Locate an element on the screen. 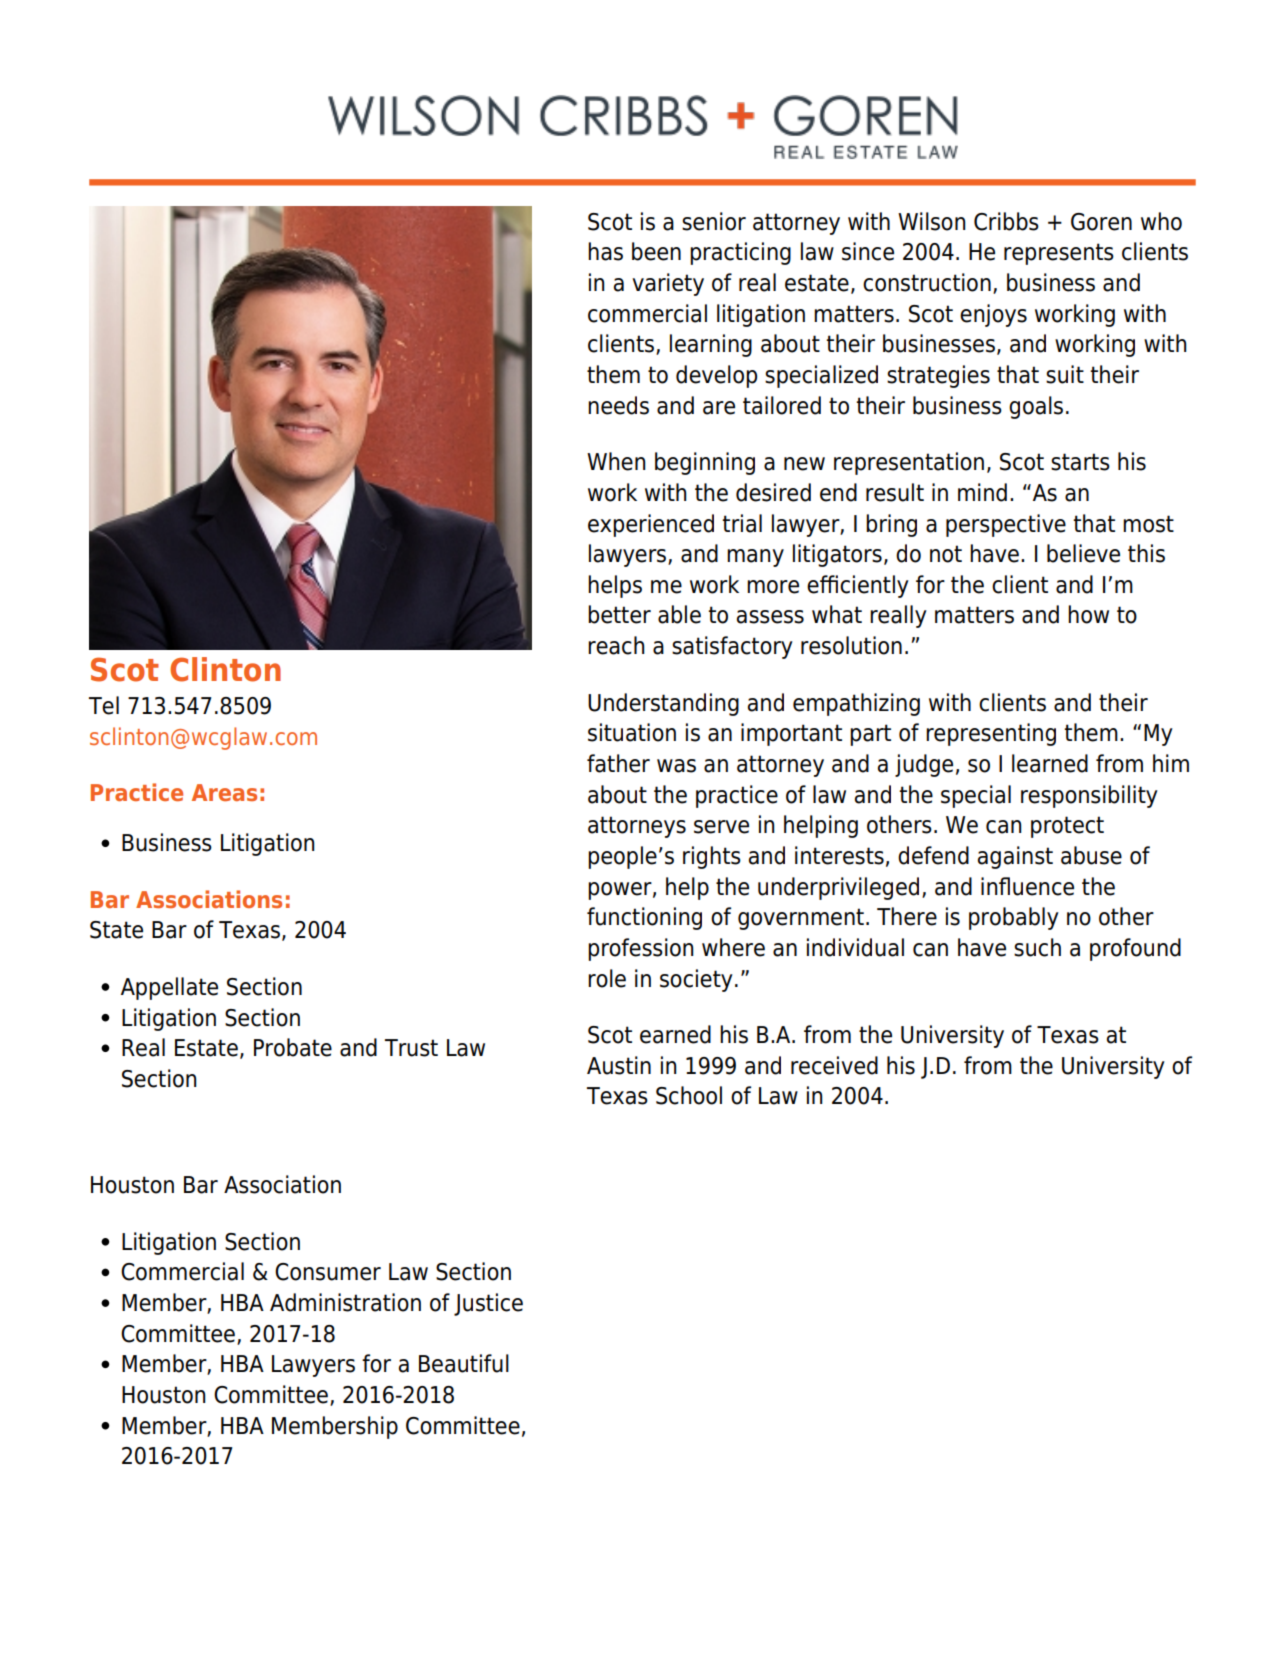 This screenshot has width=1285, height=1663. father is located at coordinates (618, 763).
